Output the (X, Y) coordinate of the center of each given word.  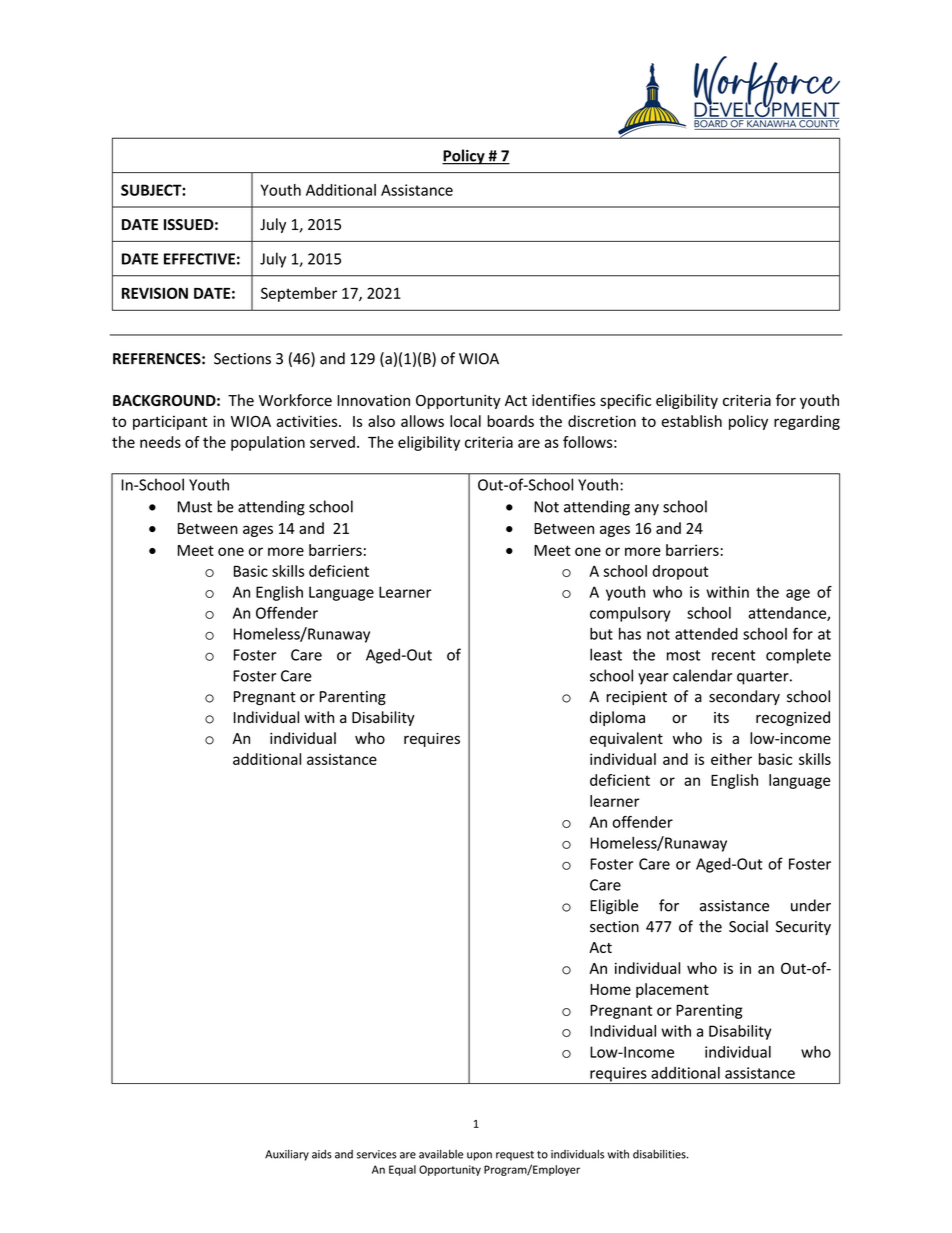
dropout (680, 572)
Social (748, 926)
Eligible (614, 907)
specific (625, 401)
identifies (563, 400)
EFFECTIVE (199, 259)
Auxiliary (287, 1155)
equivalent (626, 739)
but (601, 634)
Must (195, 507)
